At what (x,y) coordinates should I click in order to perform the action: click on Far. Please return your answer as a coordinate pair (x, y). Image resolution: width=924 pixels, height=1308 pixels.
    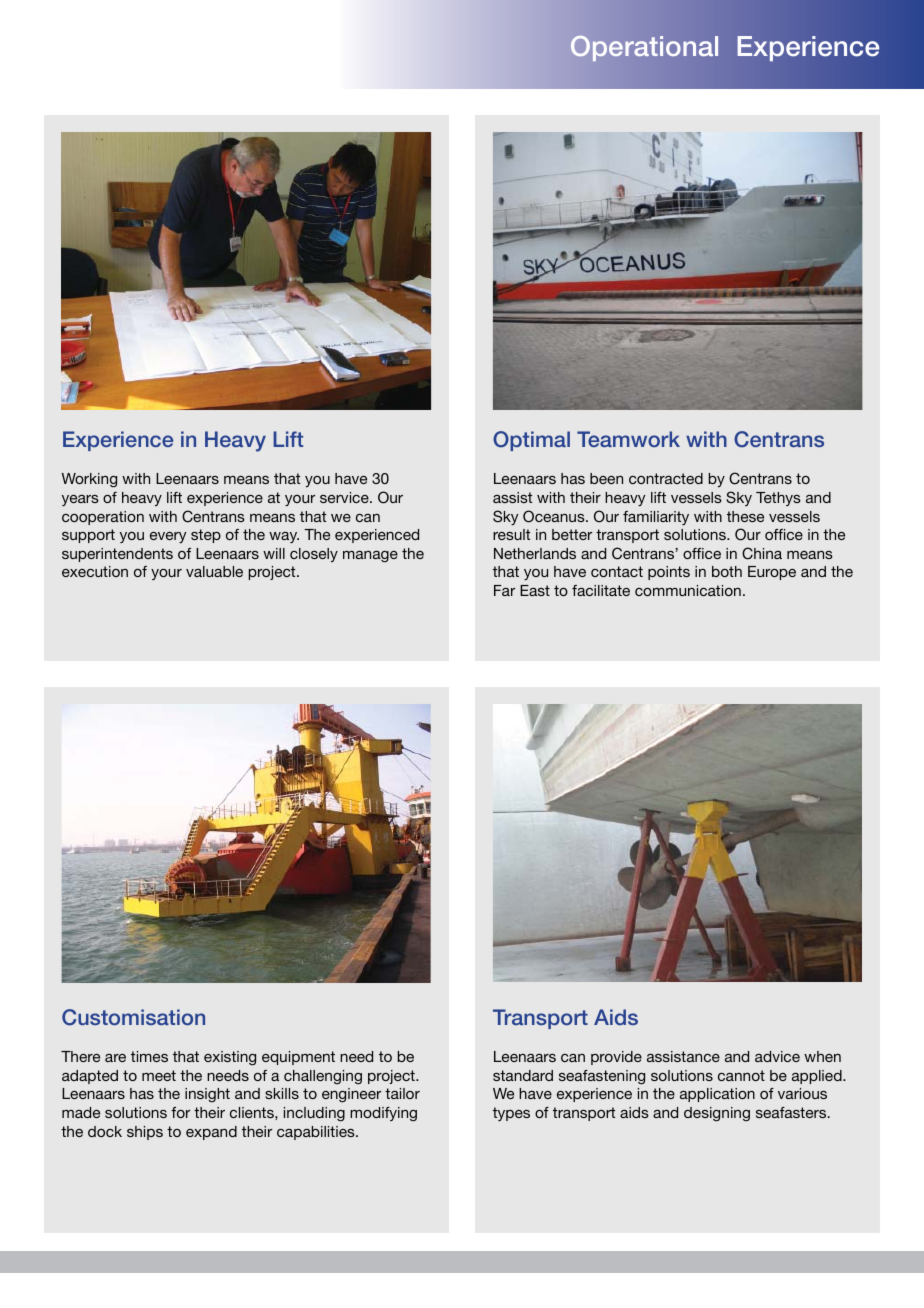
    Looking at the image, I should click on (504, 590).
